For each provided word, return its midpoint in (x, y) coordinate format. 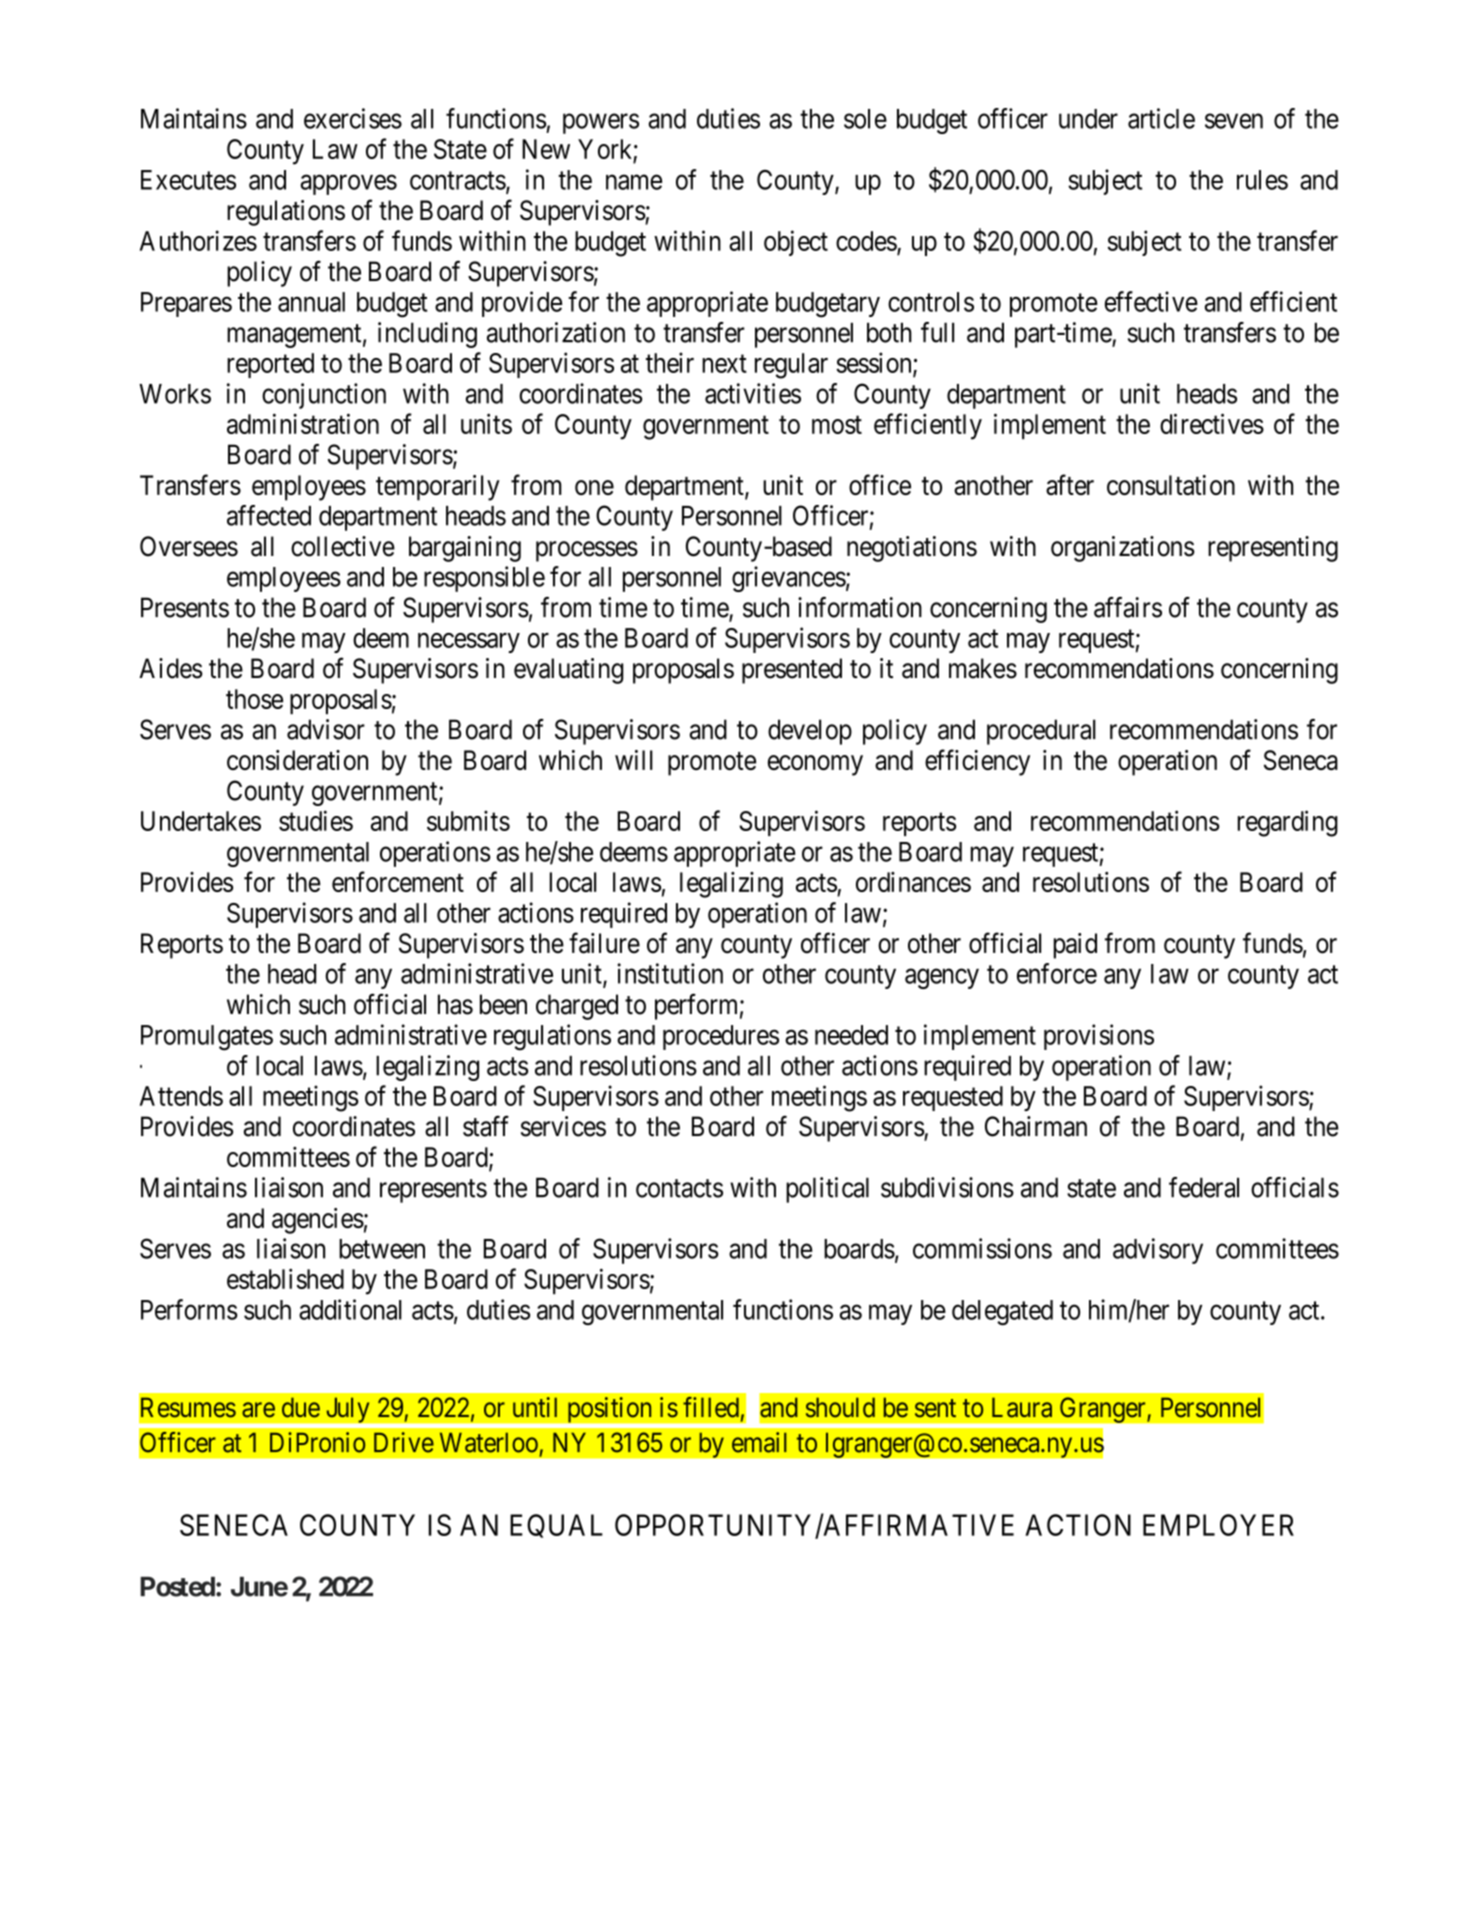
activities (753, 393)
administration (303, 423)
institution (670, 973)
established (285, 1278)
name (634, 182)
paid (1075, 946)
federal (1204, 1187)
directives (1212, 423)
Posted (177, 1587)
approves (349, 185)
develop (810, 732)
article (1161, 118)
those (254, 699)
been (503, 1004)
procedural (1041, 732)
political (827, 1190)
